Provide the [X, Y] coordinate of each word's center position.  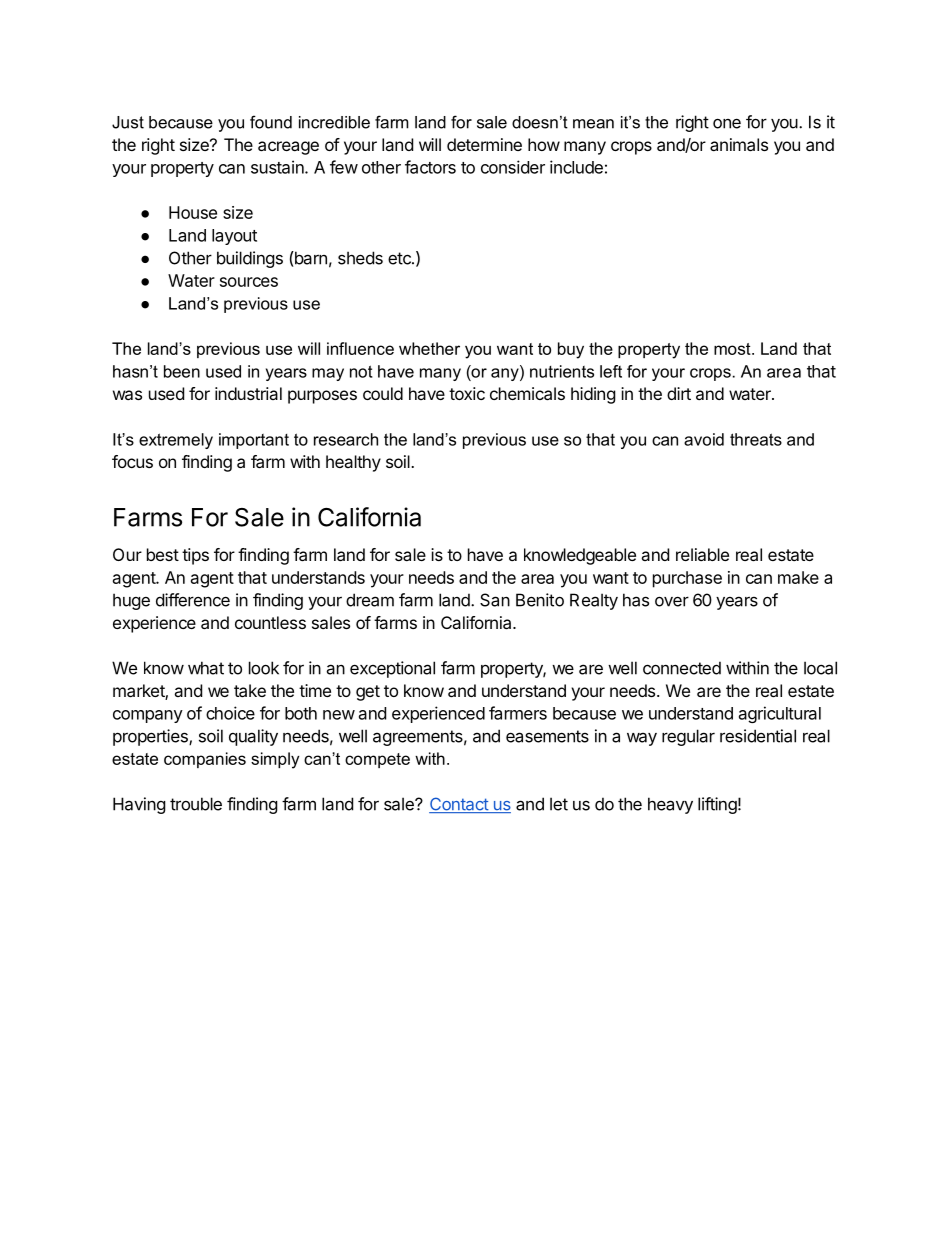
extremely [176, 441]
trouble [196, 804]
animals [739, 144]
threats [756, 439]
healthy [353, 463]
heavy [670, 805]
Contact [459, 805]
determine [484, 144]
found [271, 122]
